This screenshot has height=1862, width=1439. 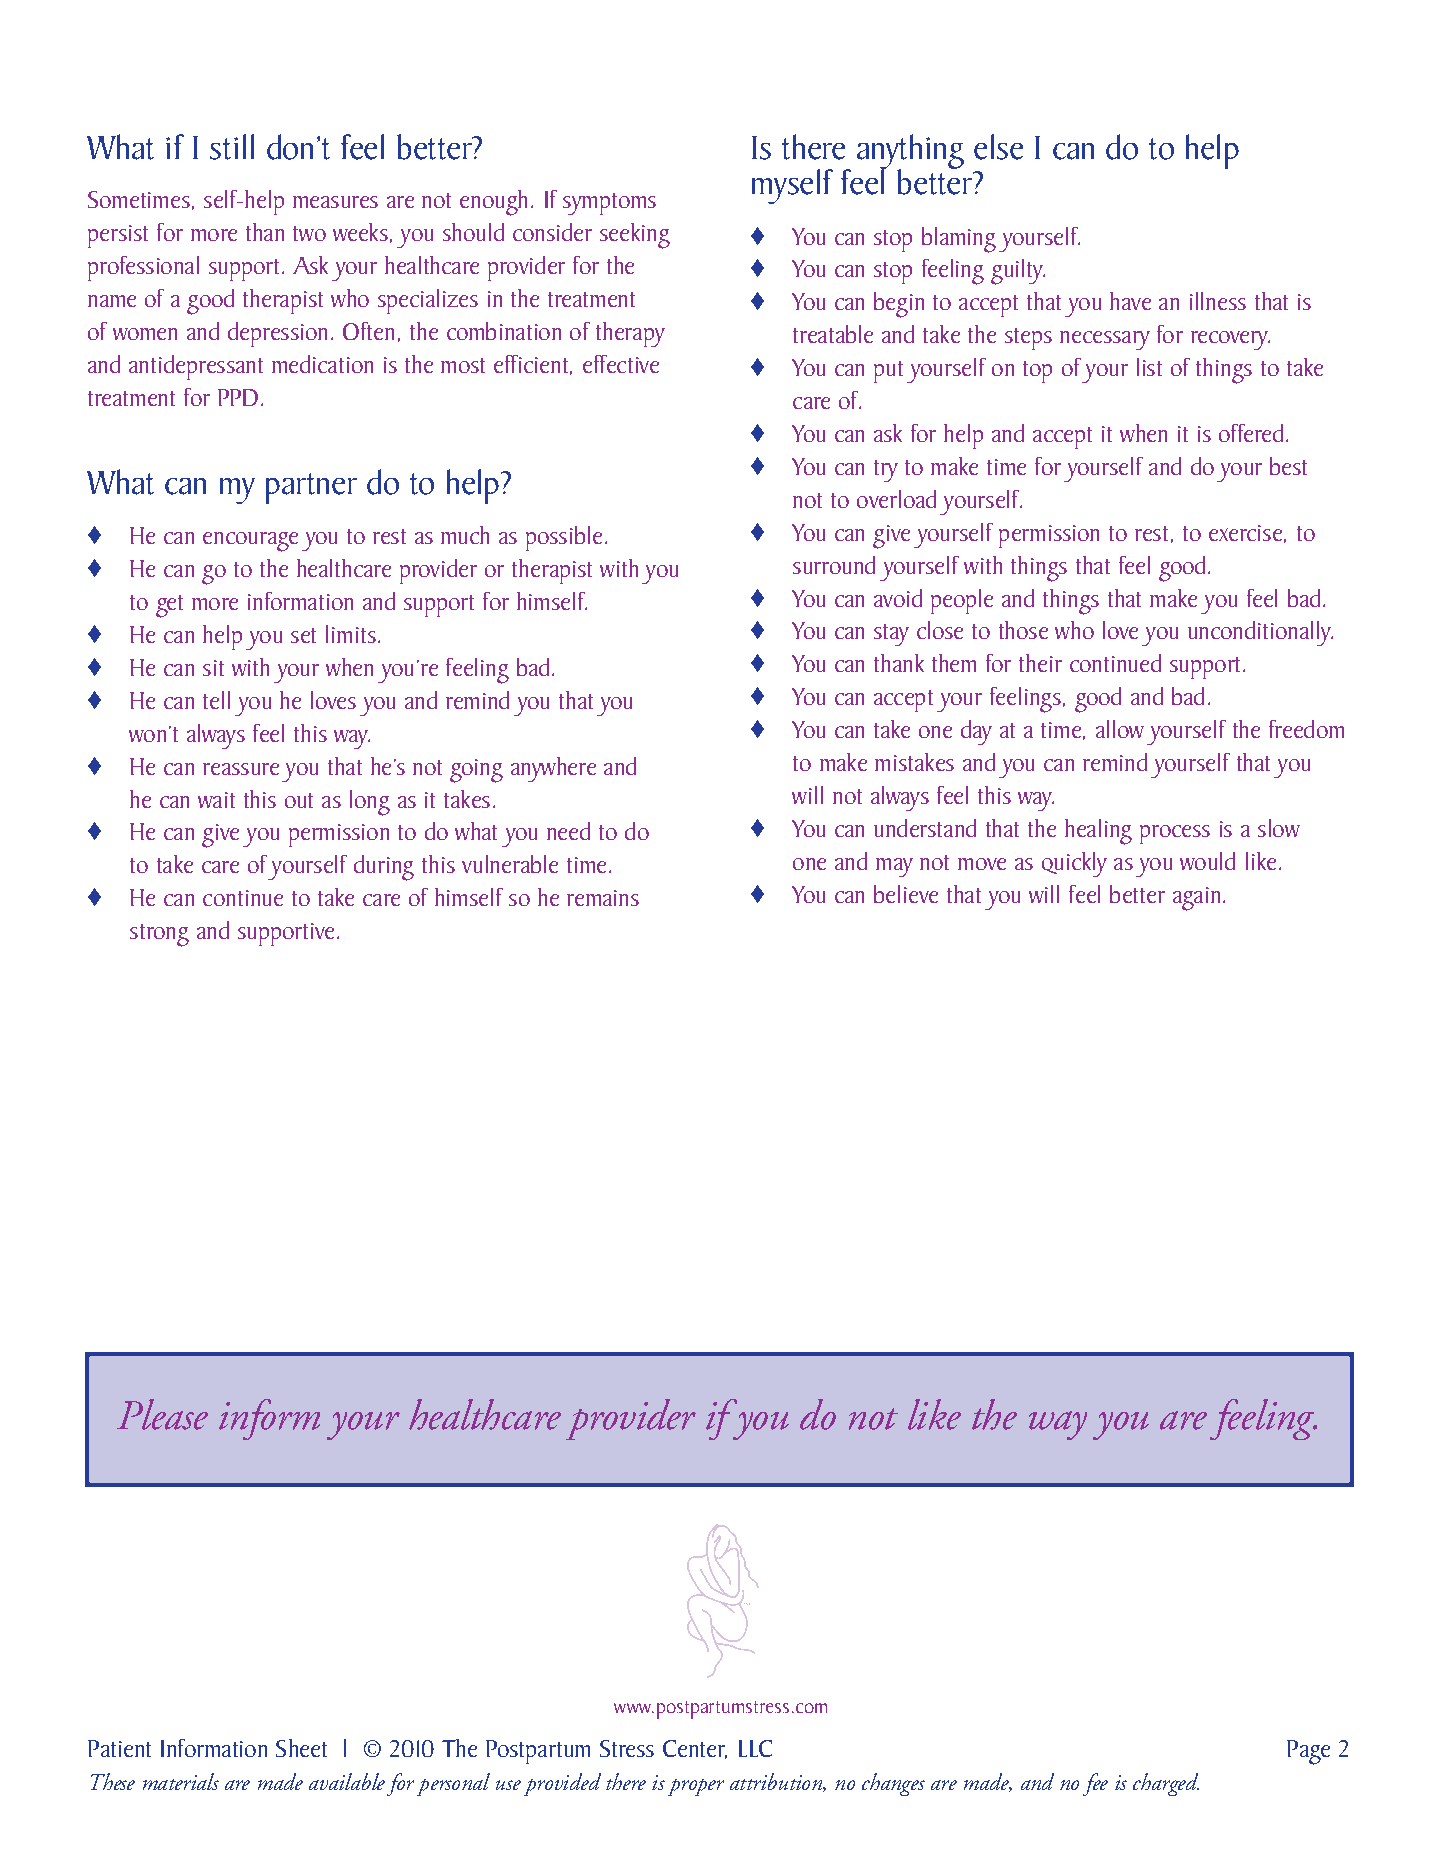 I want to click on wait, so click(x=216, y=800).
